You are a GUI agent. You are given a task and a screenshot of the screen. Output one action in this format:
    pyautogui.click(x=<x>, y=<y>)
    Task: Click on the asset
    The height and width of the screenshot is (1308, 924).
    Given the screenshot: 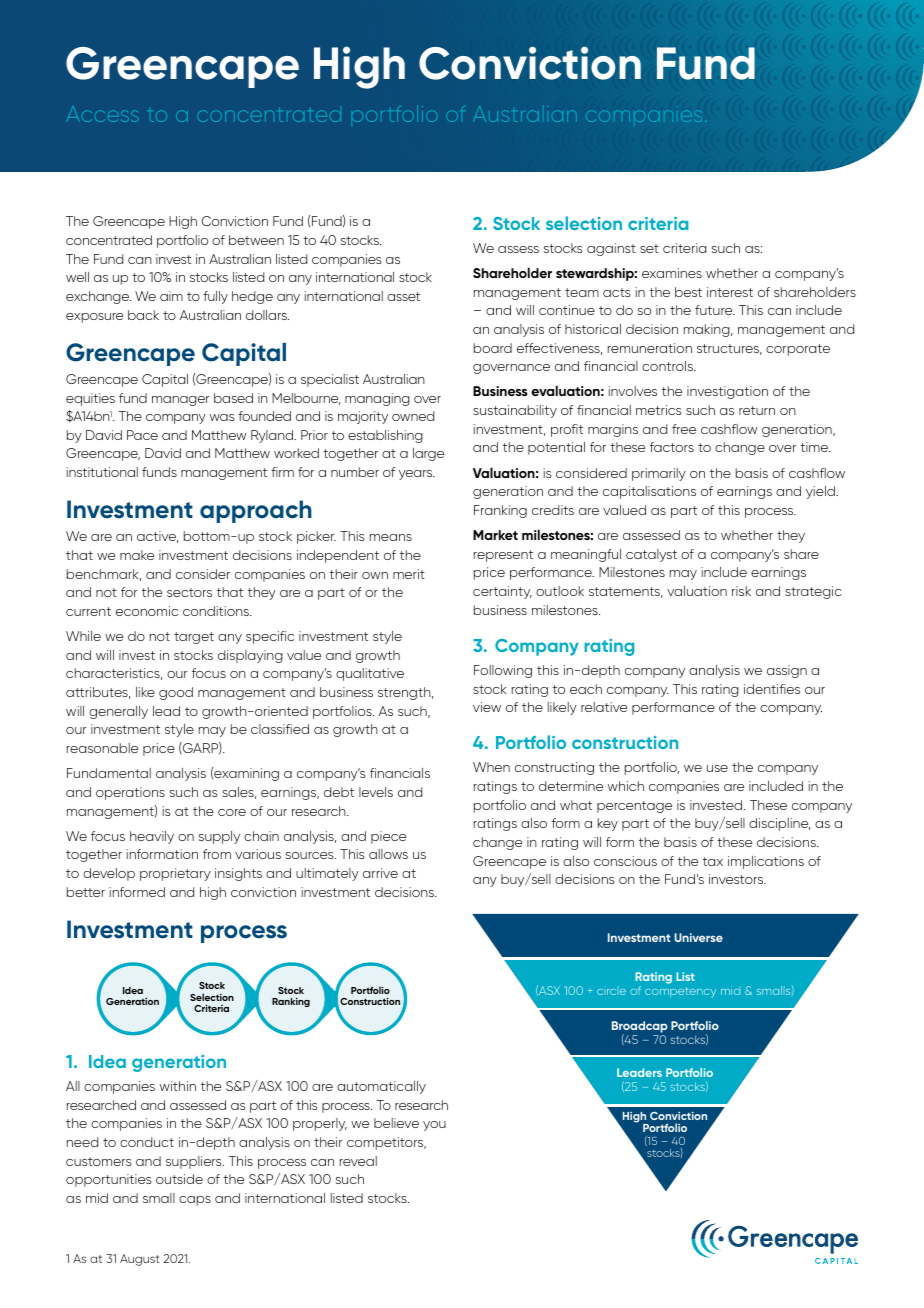 What is the action you would take?
    pyautogui.click(x=403, y=296)
